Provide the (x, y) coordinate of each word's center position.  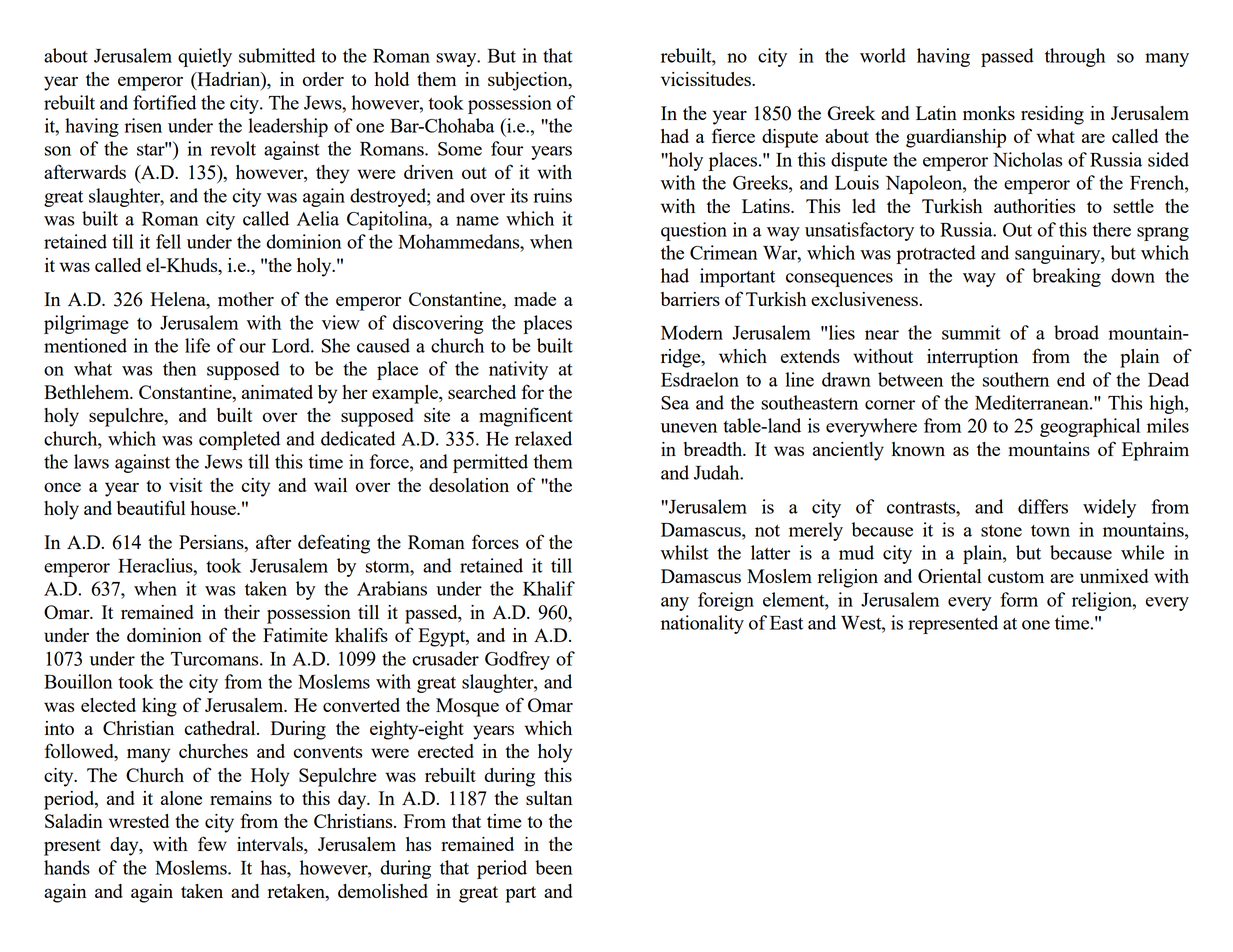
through (1075, 57)
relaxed (543, 438)
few (212, 843)
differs (1043, 506)
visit (186, 485)
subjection (529, 81)
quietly (205, 57)
